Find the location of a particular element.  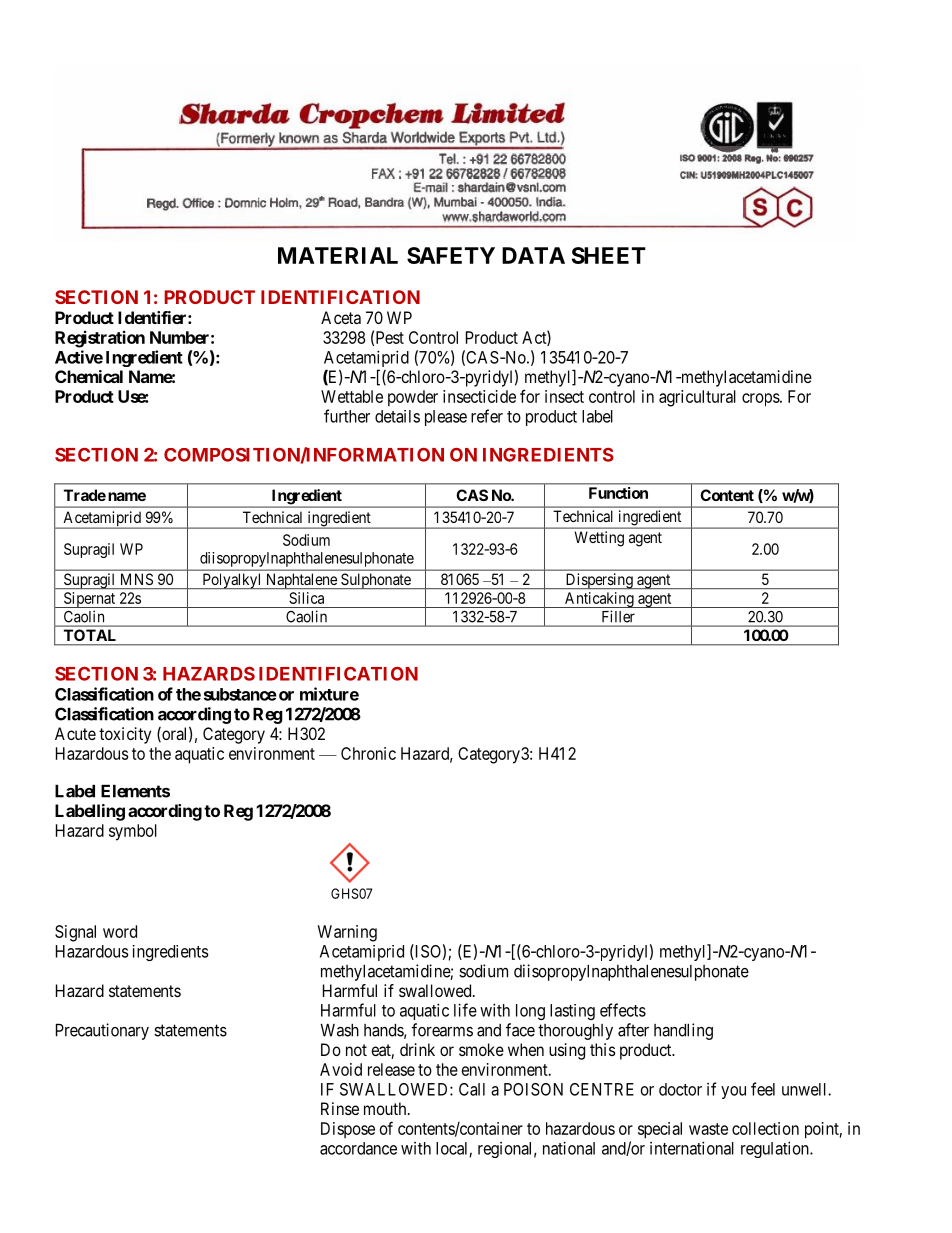

Function is located at coordinates (618, 493).
